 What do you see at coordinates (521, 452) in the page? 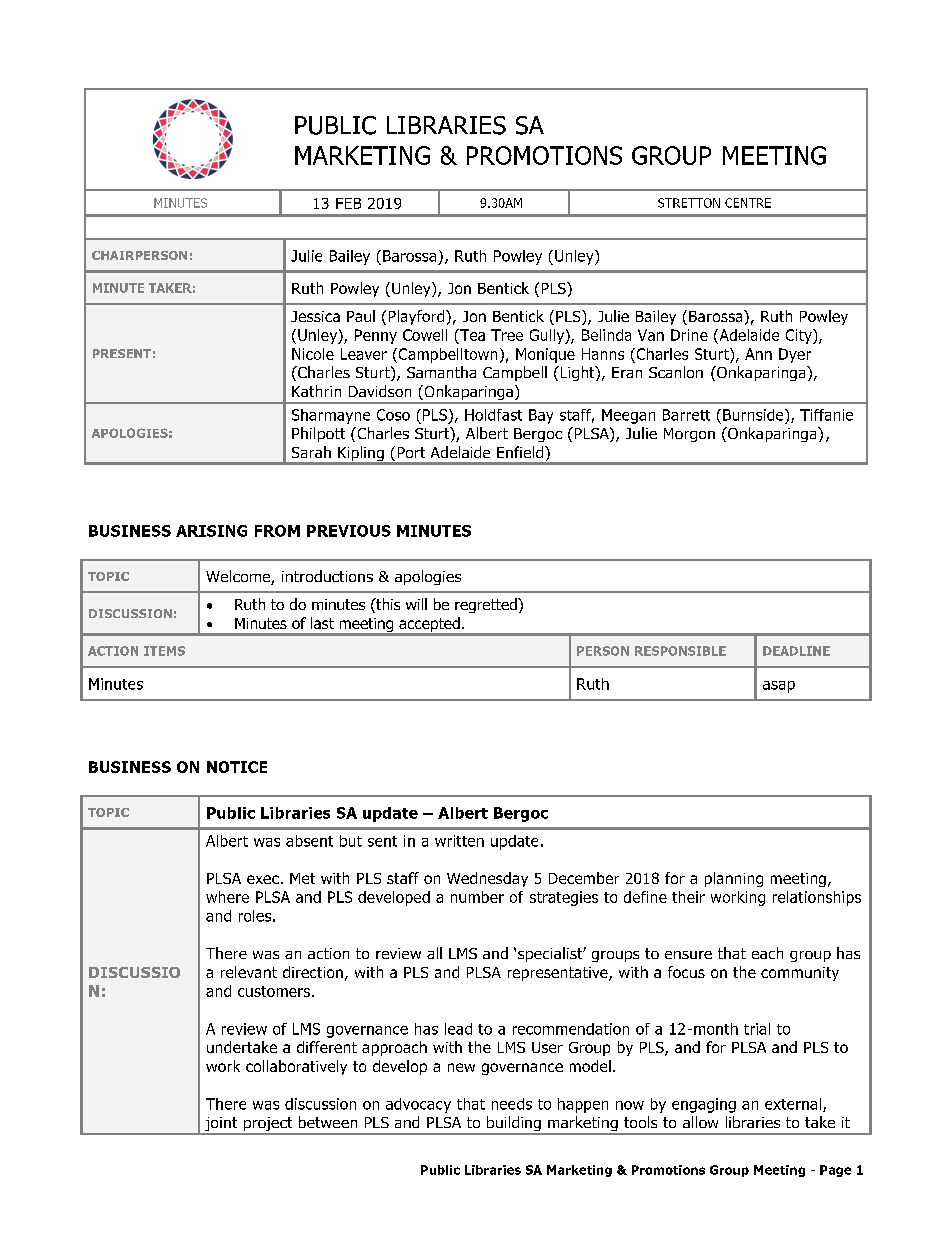
I see `Enfield` at bounding box center [521, 452].
